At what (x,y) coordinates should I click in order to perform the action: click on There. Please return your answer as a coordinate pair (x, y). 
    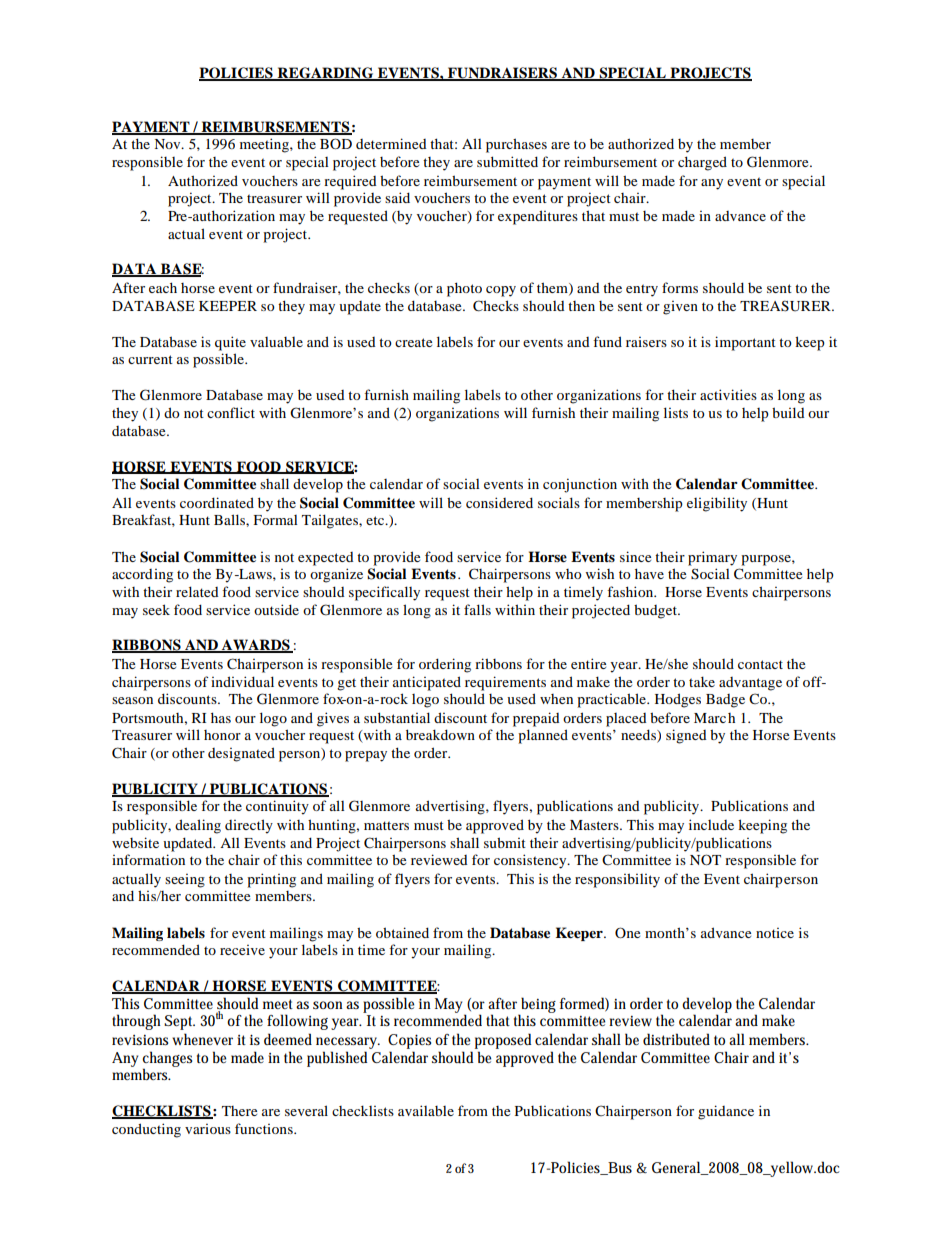
    Looking at the image, I should click on (239, 1111).
